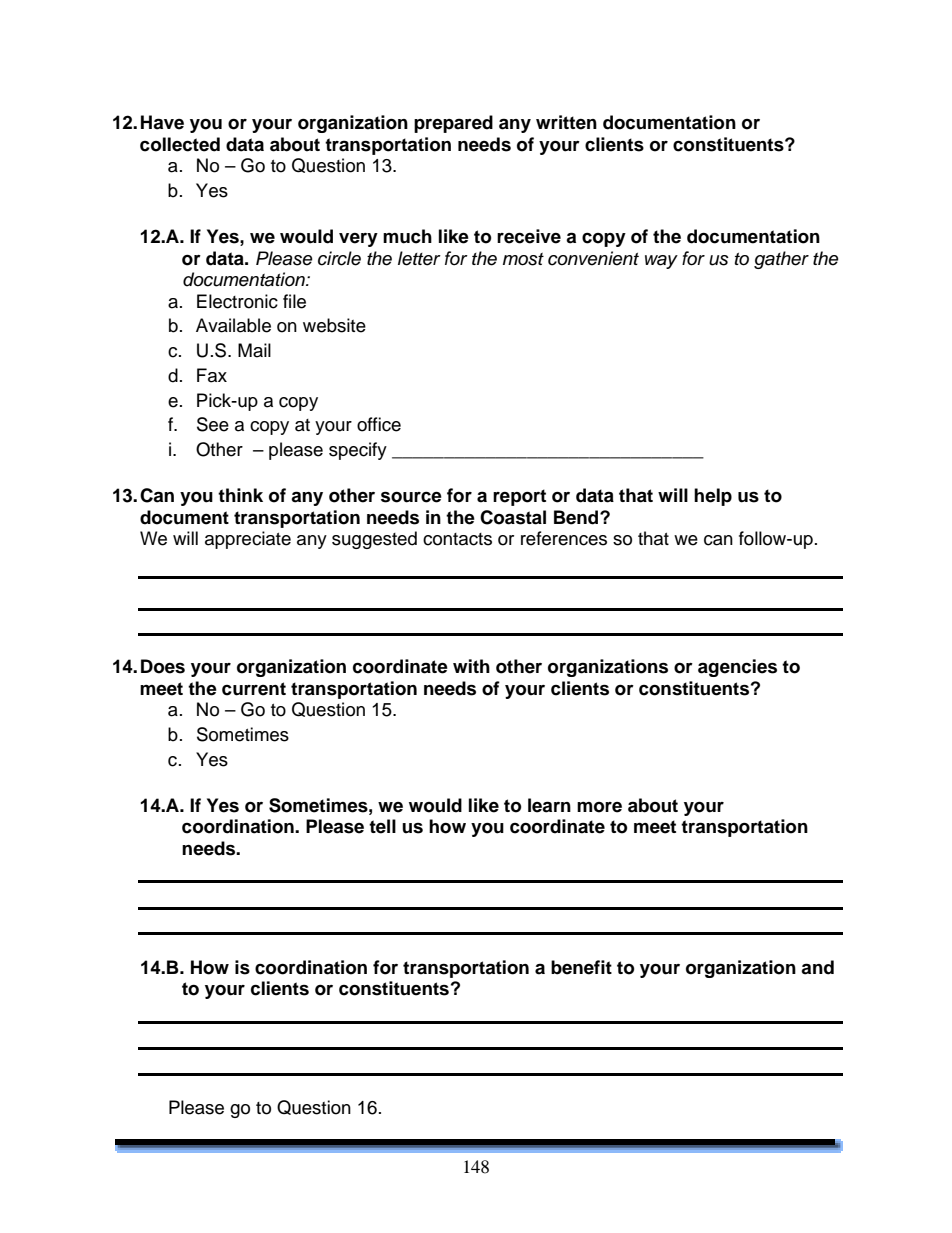  I want to click on help, so click(713, 497).
